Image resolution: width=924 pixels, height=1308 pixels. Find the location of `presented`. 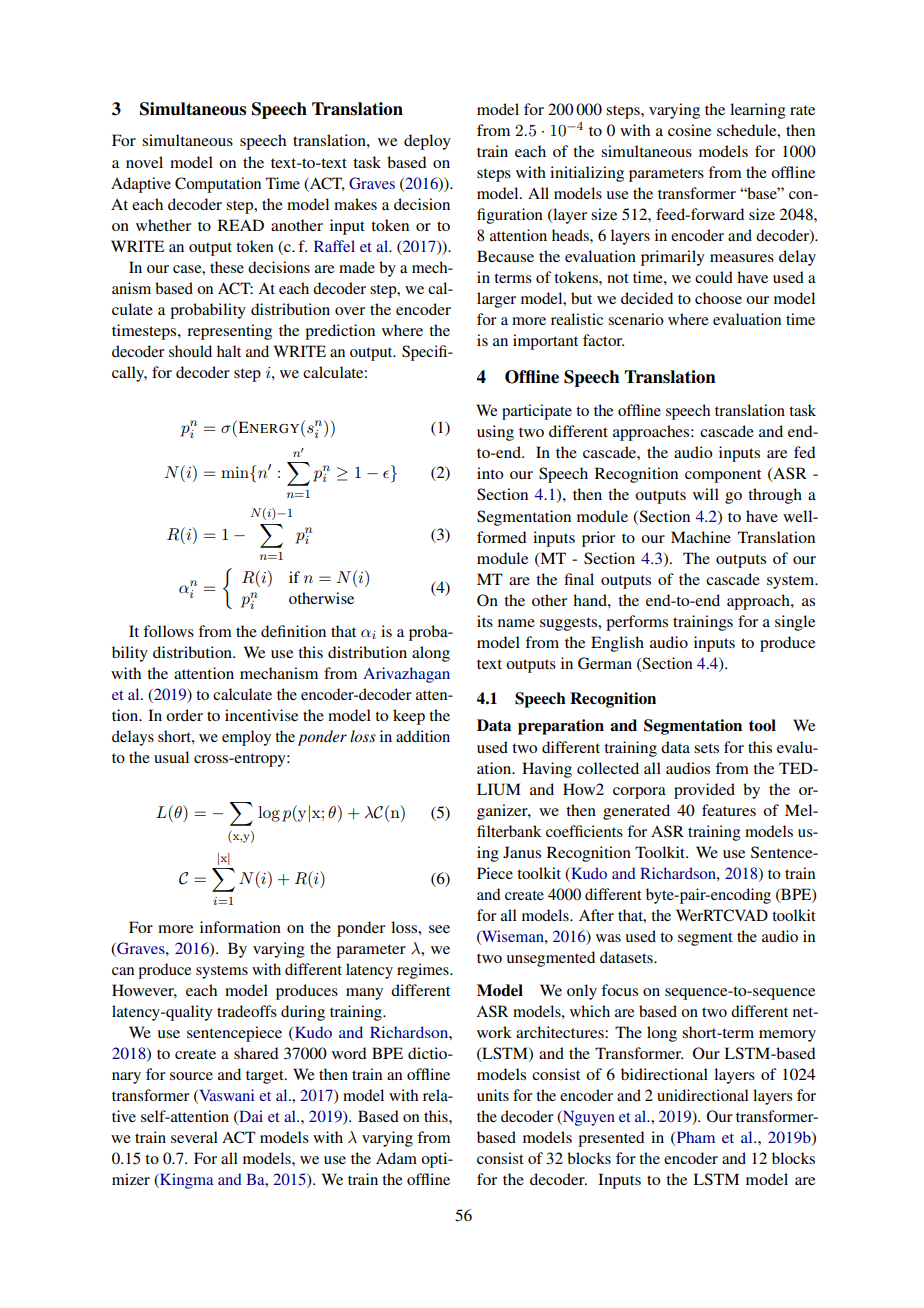

presented is located at coordinates (611, 1139).
